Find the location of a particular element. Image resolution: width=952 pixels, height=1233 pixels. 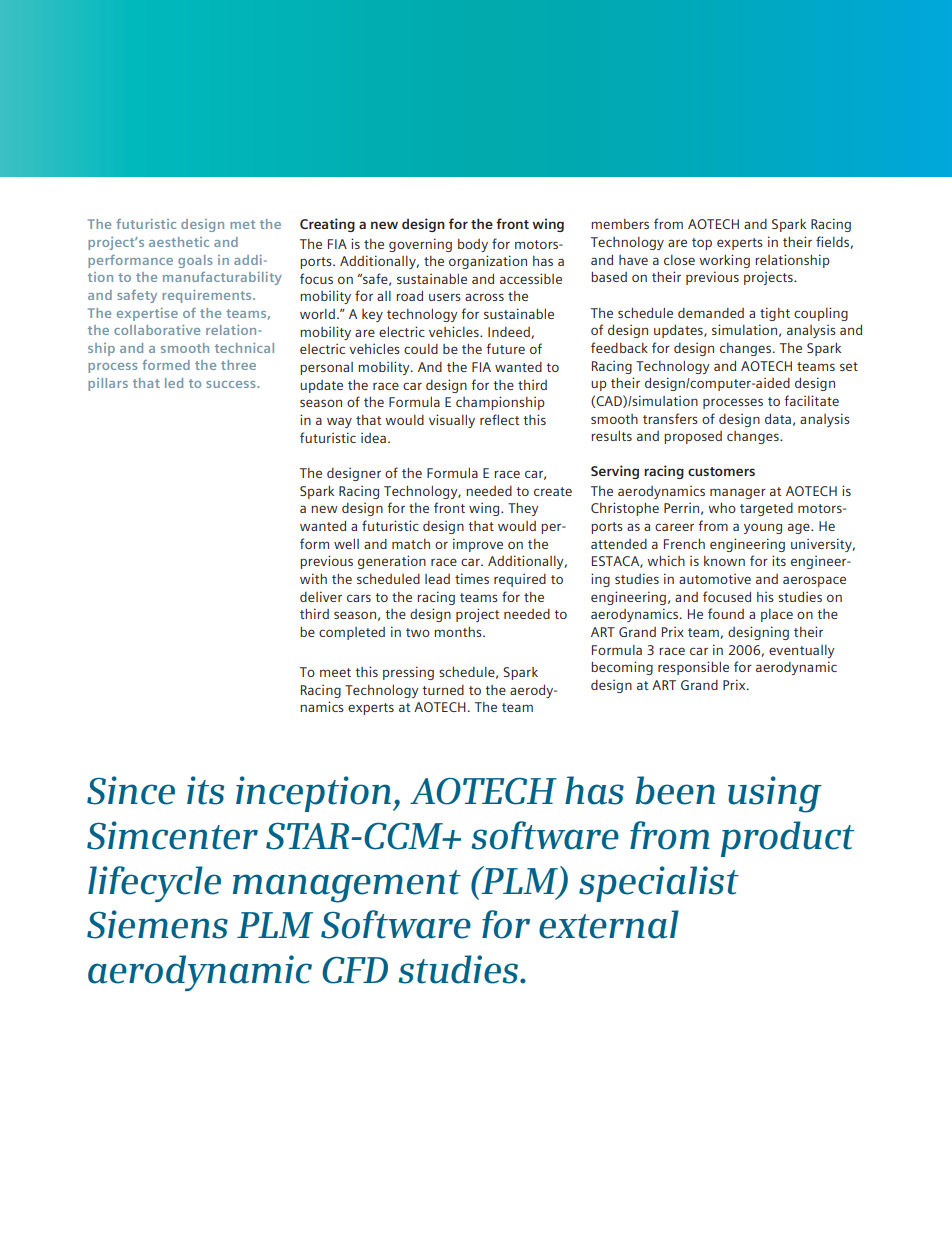

working is located at coordinates (724, 261).
